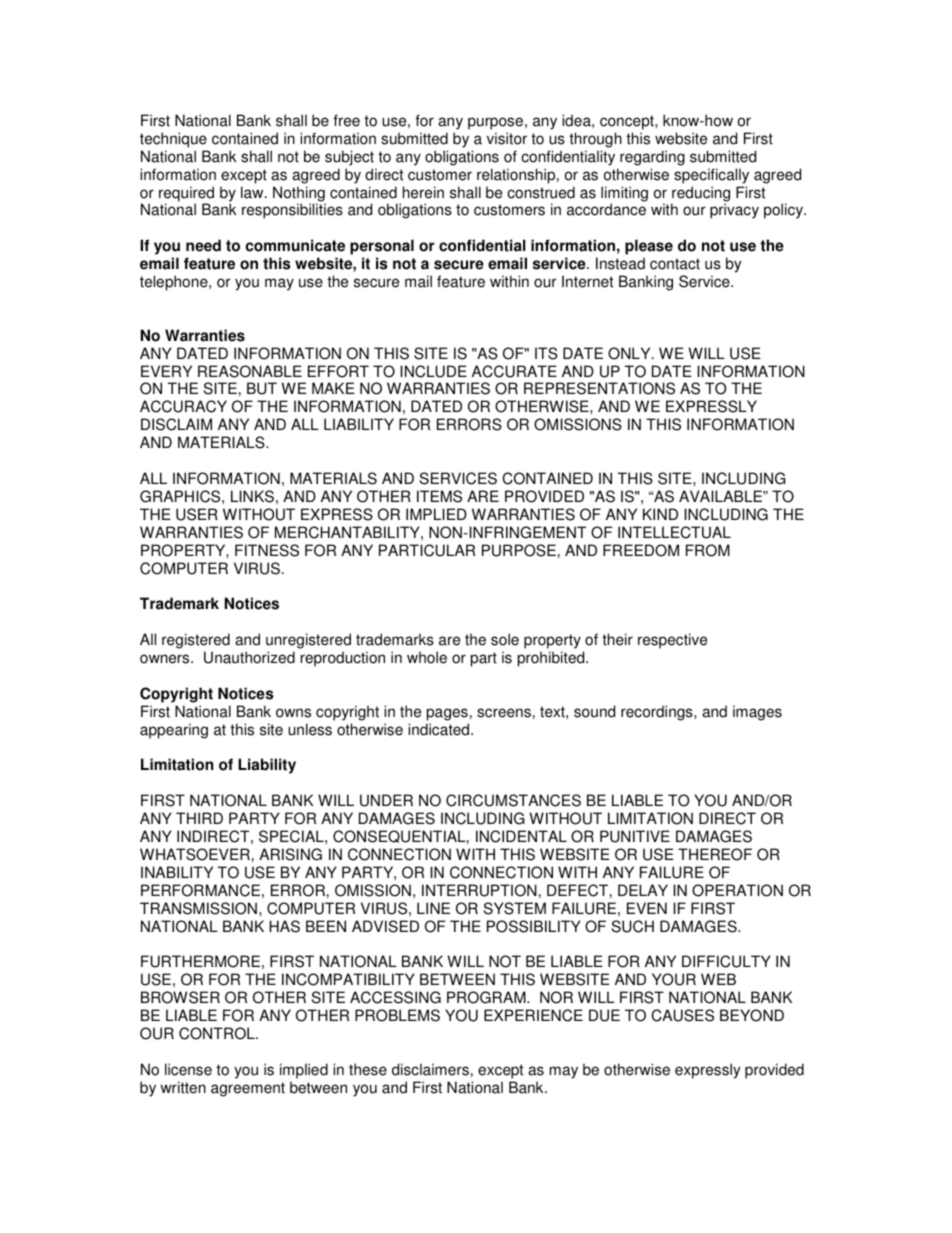 This screenshot has width=952, height=1233. Describe the element at coordinates (249, 657) in the screenshot. I see `Unauthorized` at that location.
